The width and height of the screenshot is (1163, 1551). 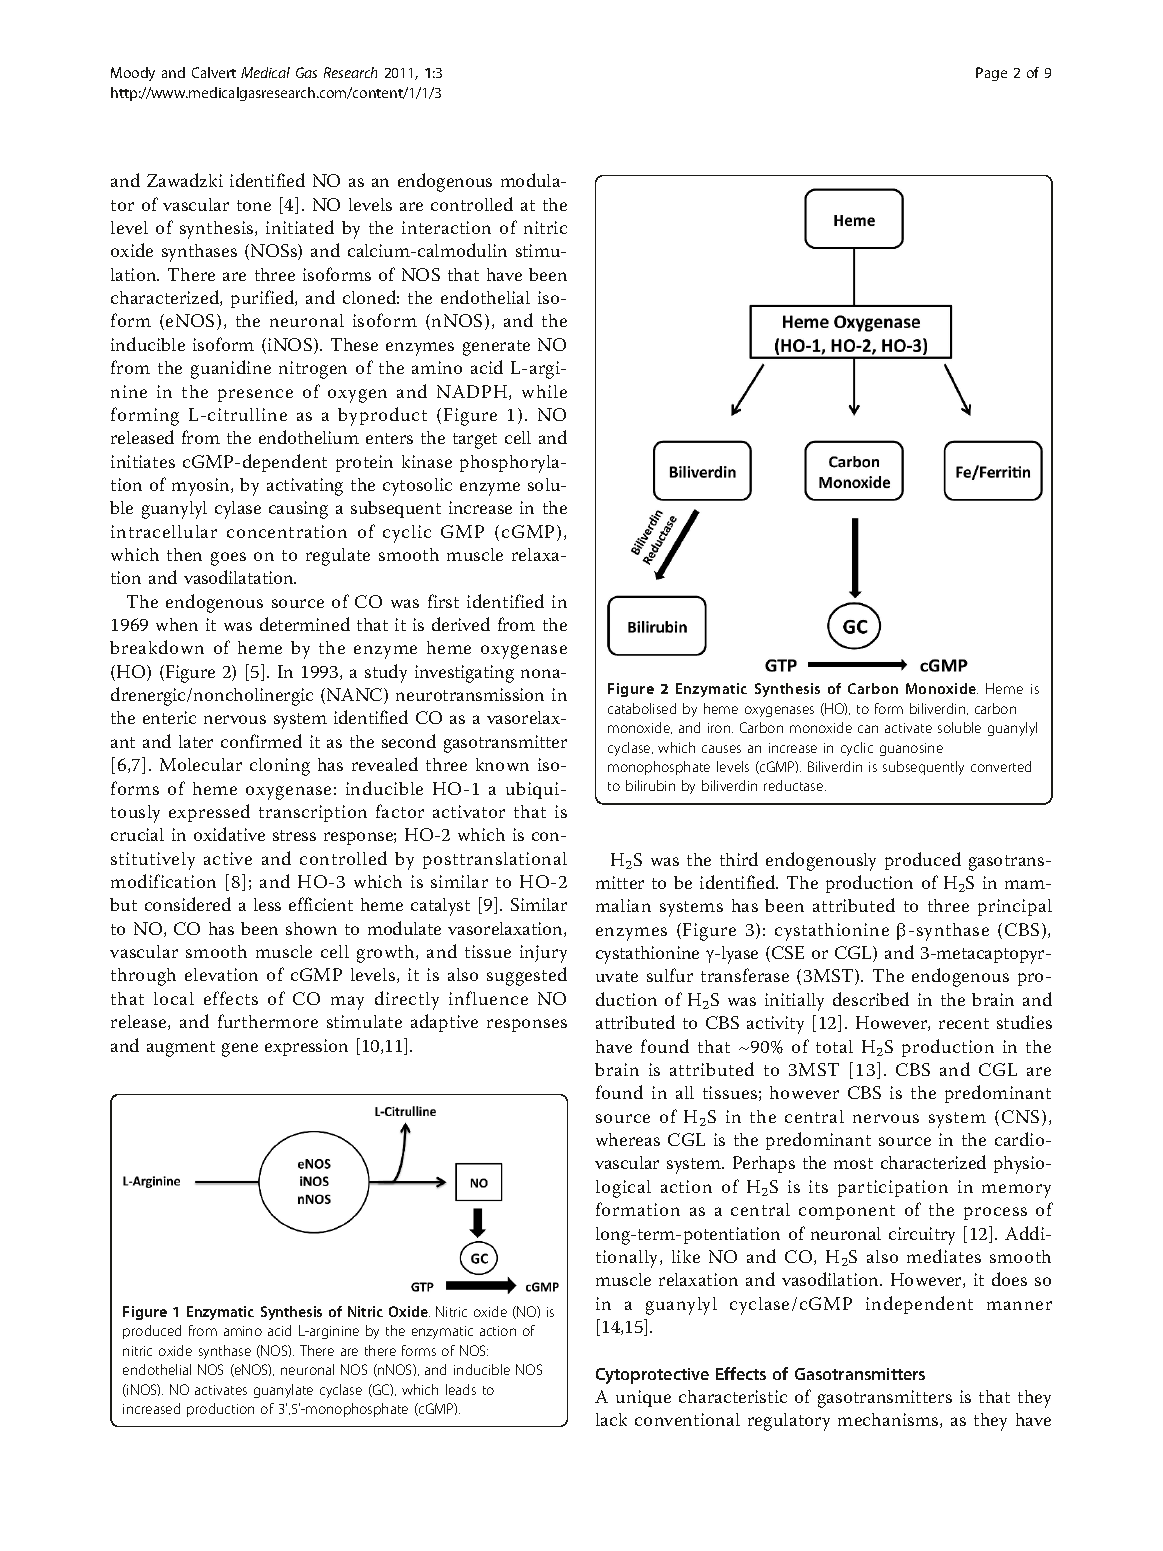 I want to click on guanosine, so click(x=911, y=749).
